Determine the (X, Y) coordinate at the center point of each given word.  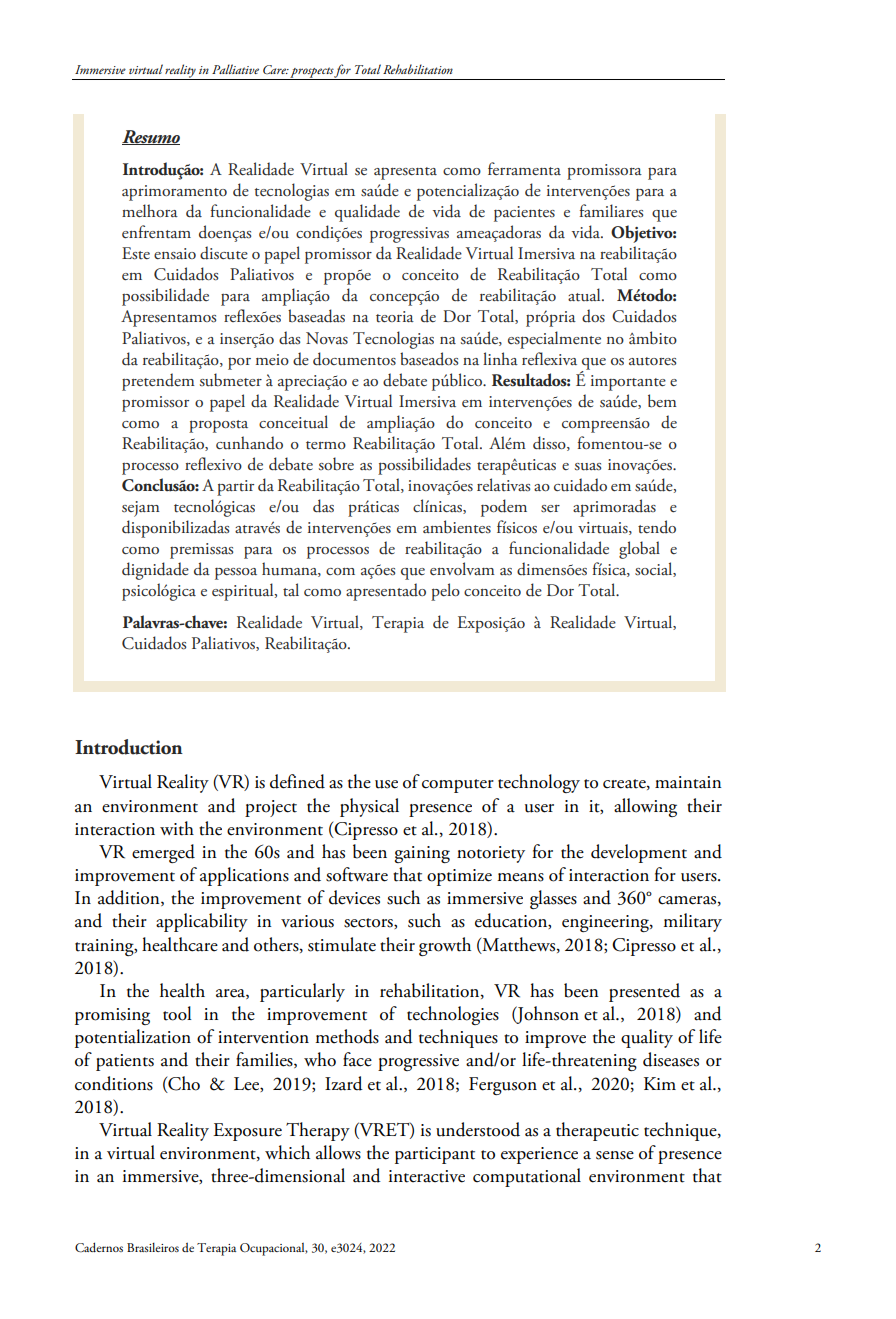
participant (435, 1155)
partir (235, 488)
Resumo (151, 137)
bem (662, 401)
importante (628, 383)
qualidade (367, 213)
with (177, 828)
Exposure (247, 1132)
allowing (645, 807)
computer (458, 786)
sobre (336, 464)
